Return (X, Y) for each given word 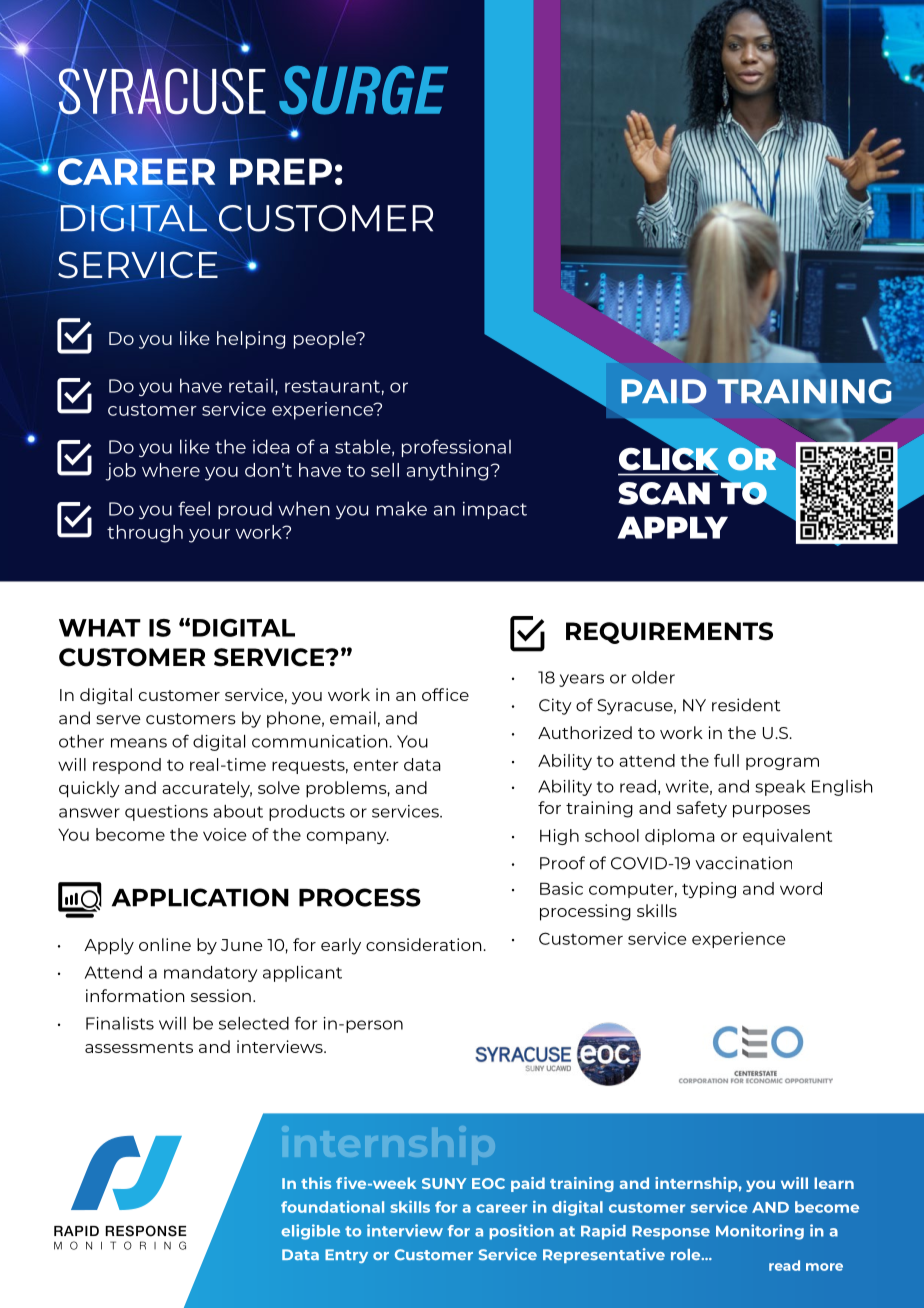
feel (194, 508)
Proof (562, 863)
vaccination (743, 863)
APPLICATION (200, 897)
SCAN (664, 493)
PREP (281, 171)
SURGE (363, 90)
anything (447, 472)
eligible (310, 1232)
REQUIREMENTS (669, 633)
